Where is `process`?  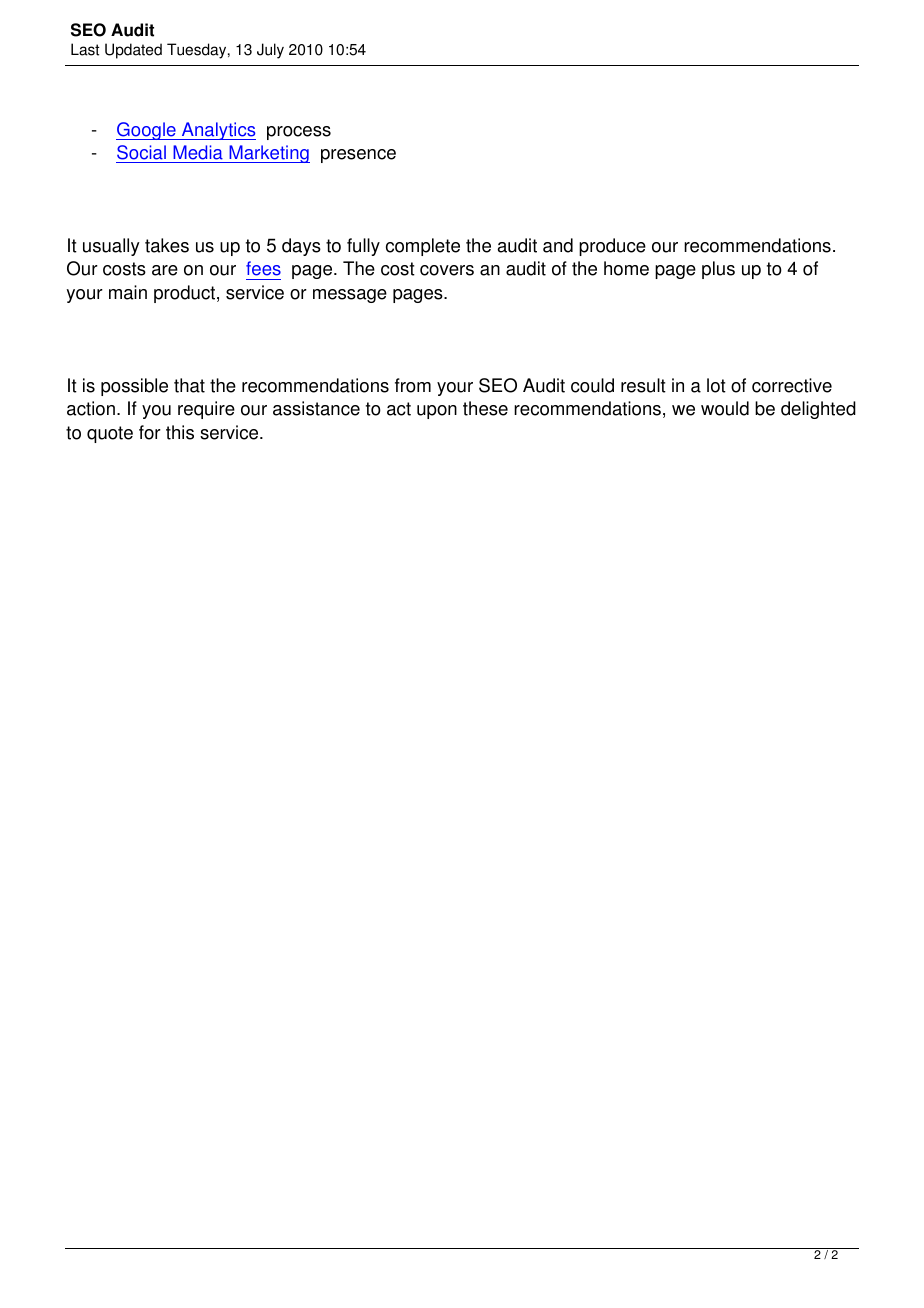 process is located at coordinates (299, 133).
